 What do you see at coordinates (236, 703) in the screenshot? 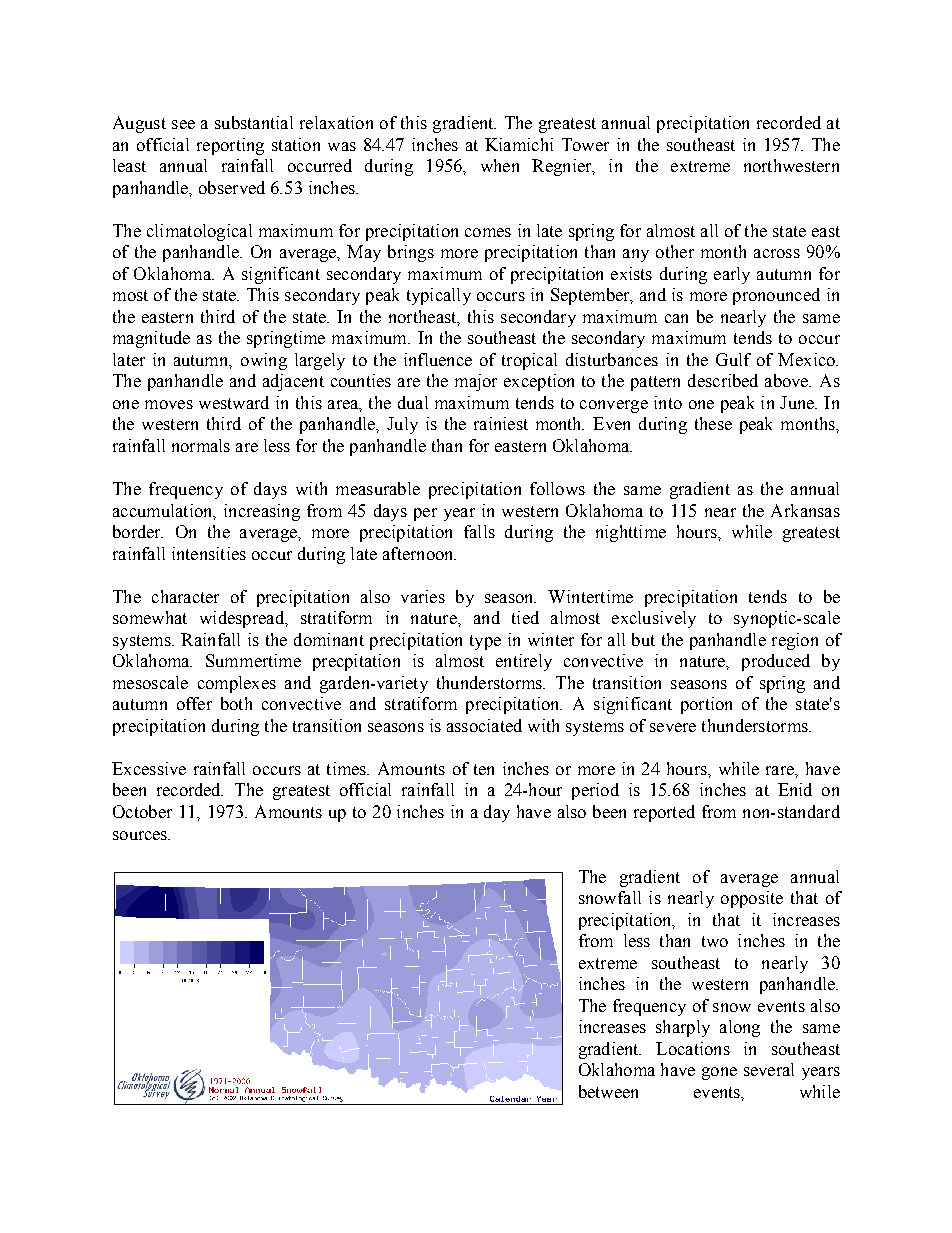
I see `both` at bounding box center [236, 703].
